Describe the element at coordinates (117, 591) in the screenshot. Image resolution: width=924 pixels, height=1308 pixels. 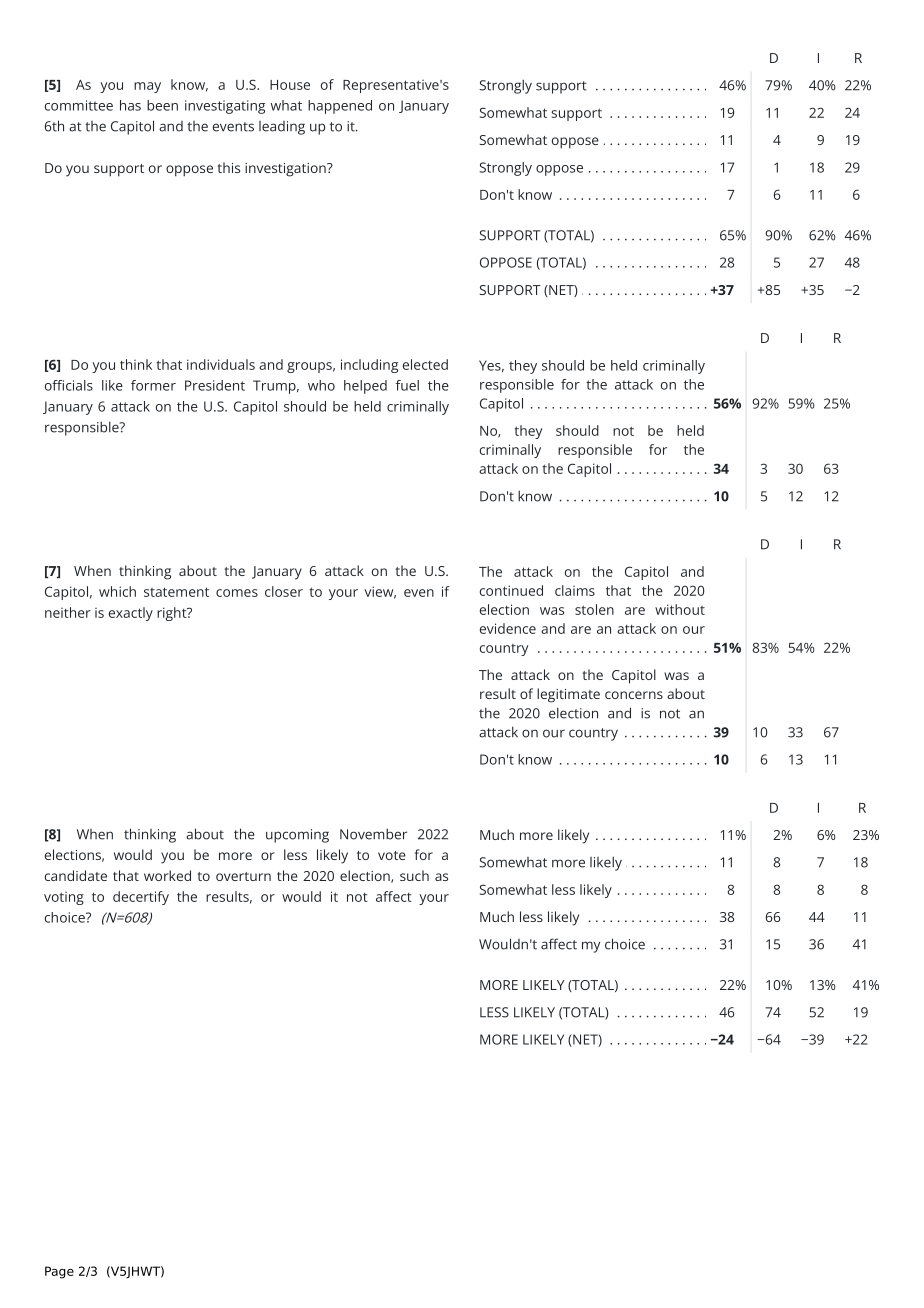
I see `which` at that location.
